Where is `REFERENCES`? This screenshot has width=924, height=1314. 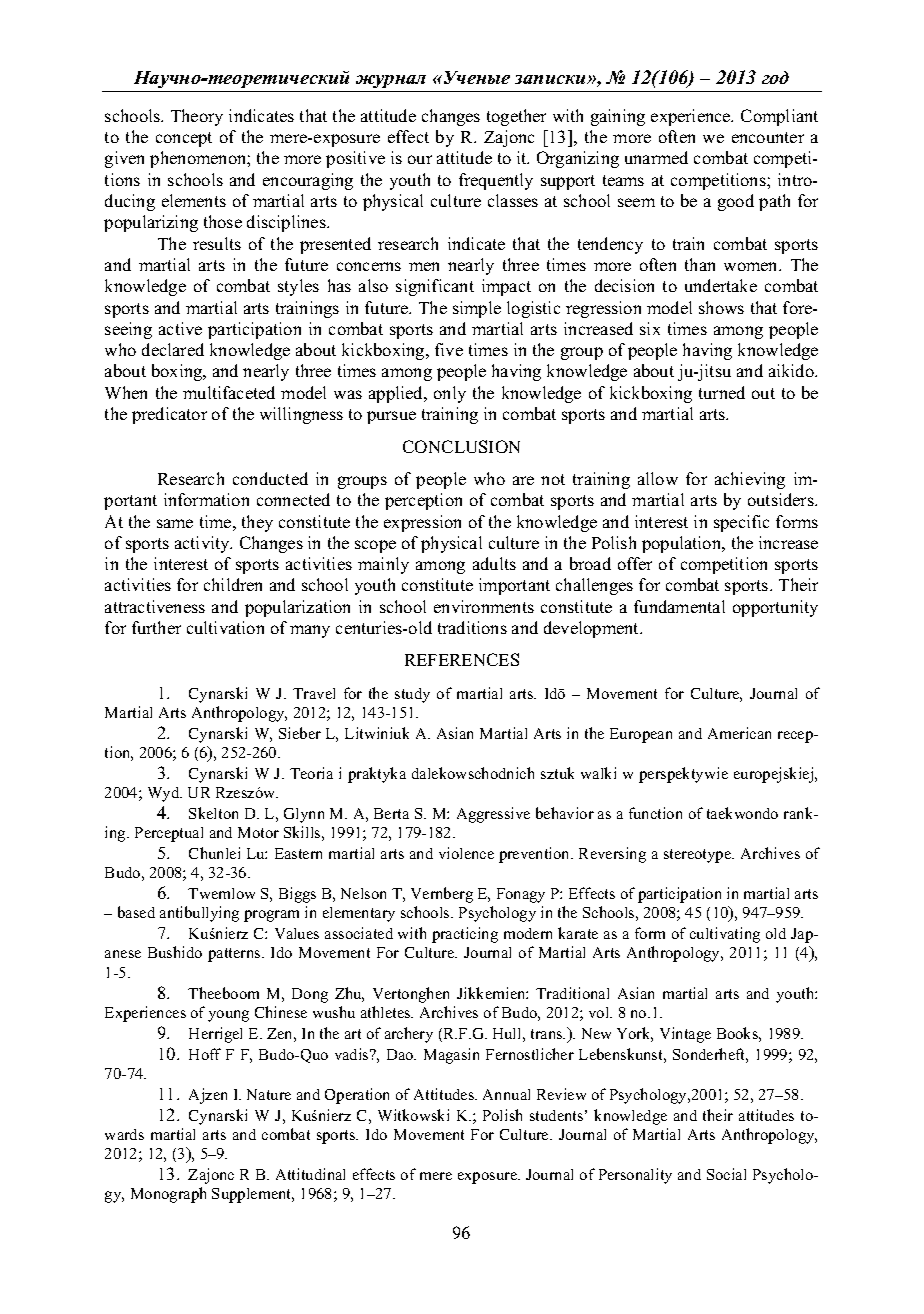 REFERENCES is located at coordinates (462, 659).
